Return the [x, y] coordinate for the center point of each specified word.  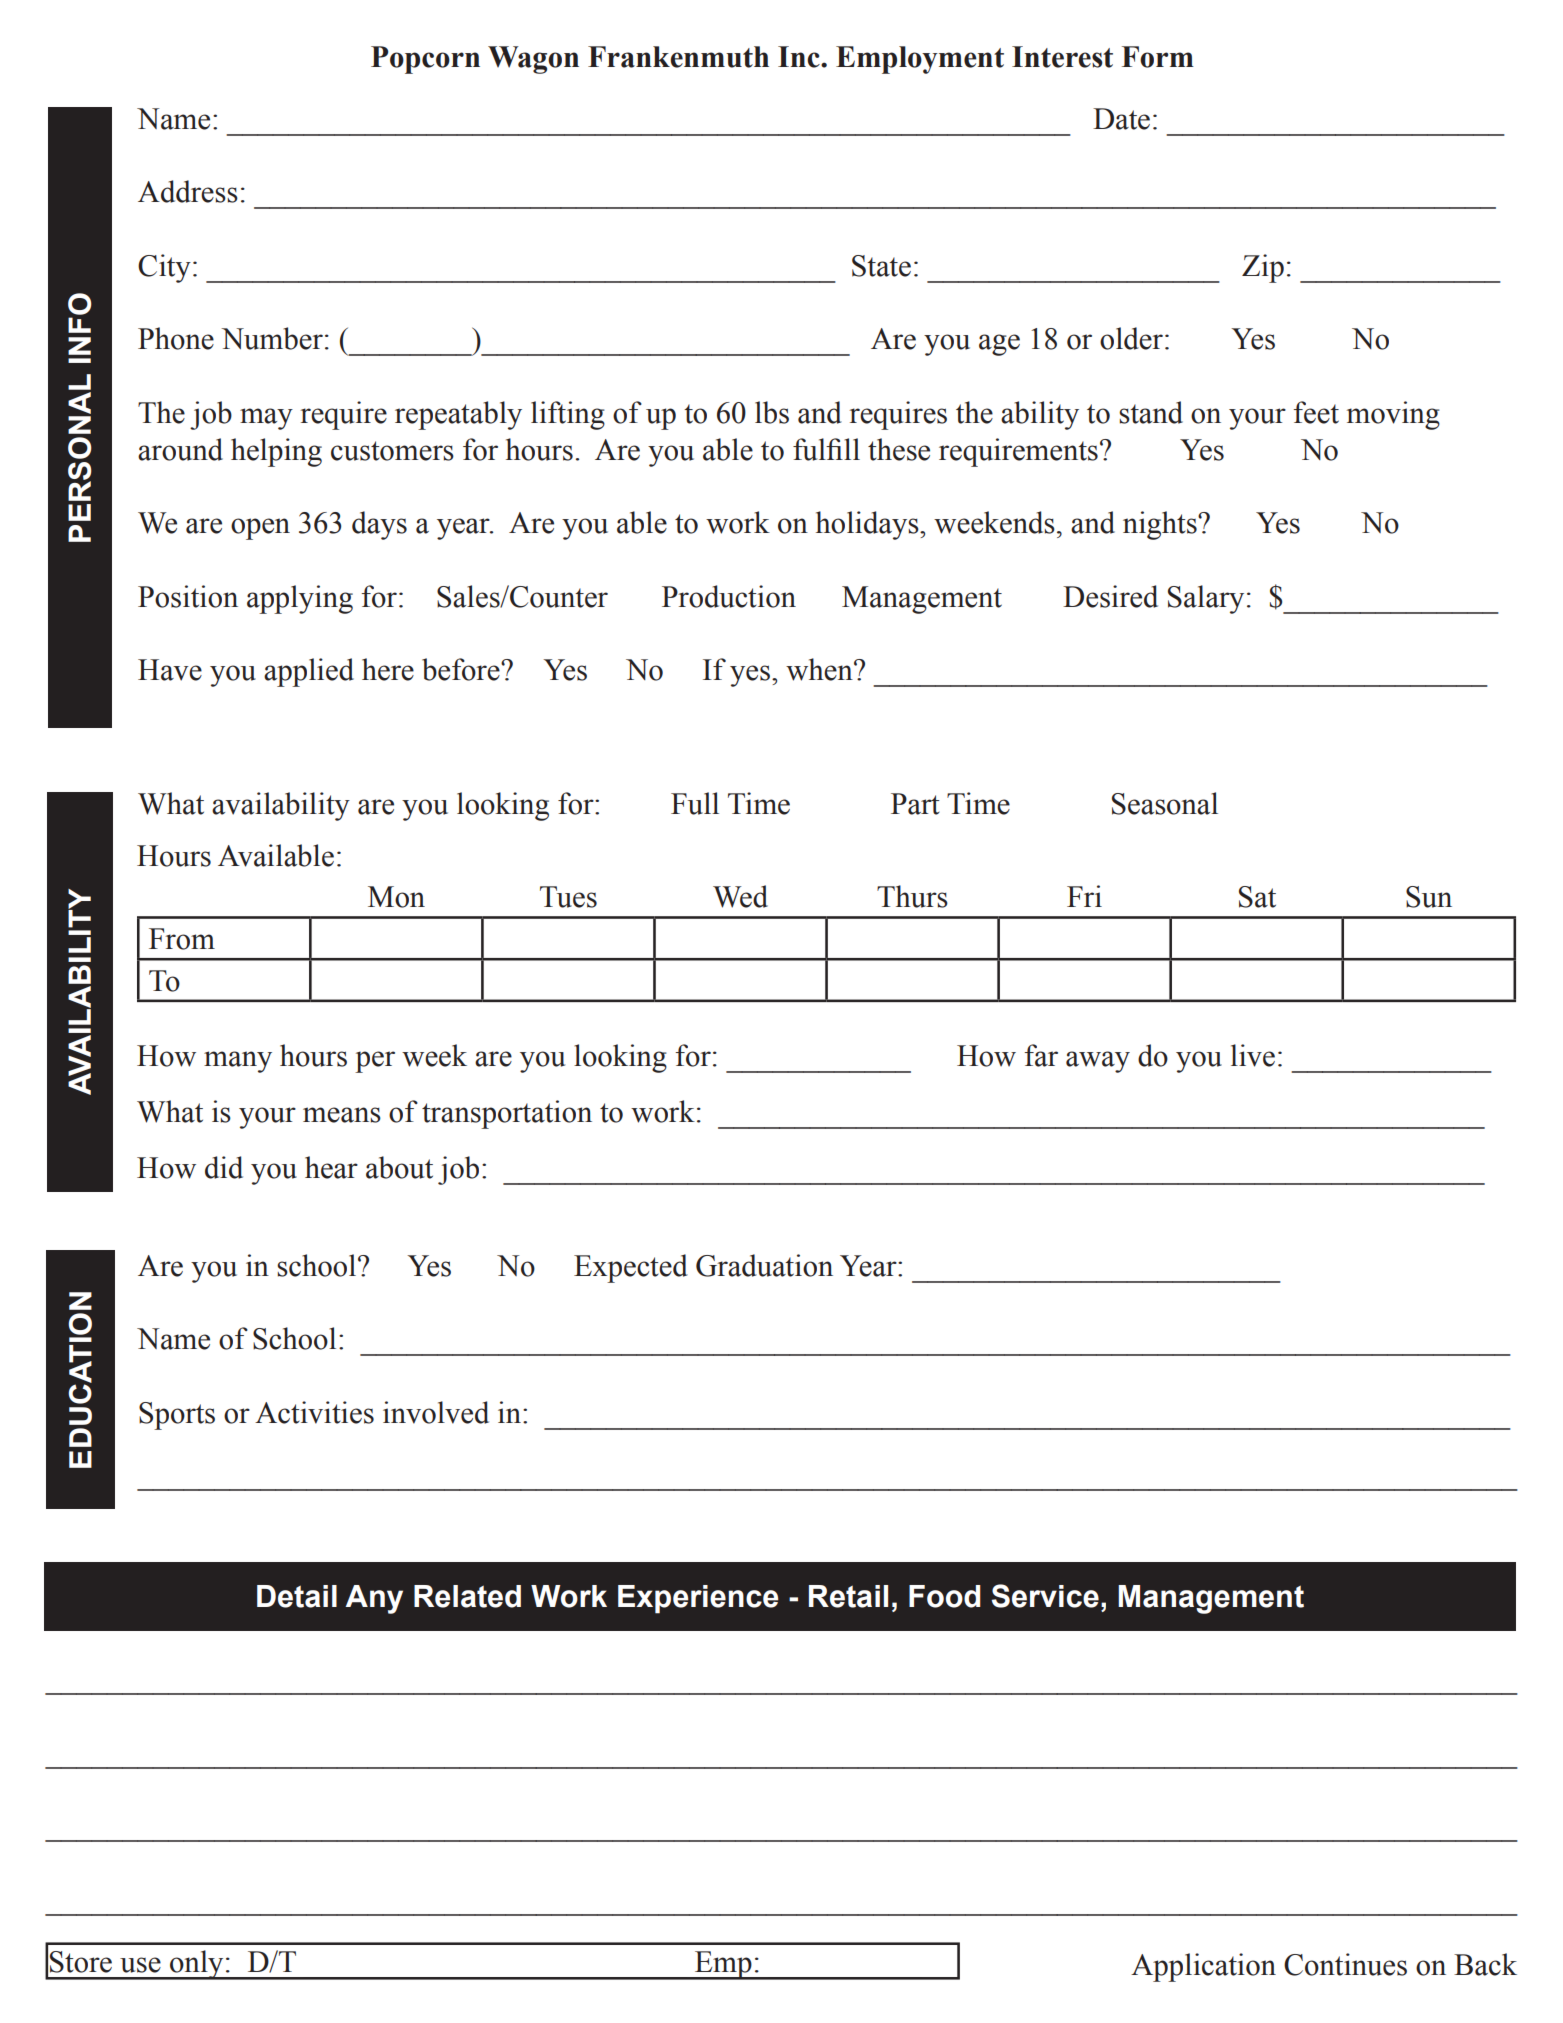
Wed [740, 896]
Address [188, 191]
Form [1158, 57]
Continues [1345, 1964]
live [1253, 1055]
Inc [800, 57]
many [238, 1062]
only [197, 1965]
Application [1203, 1967]
